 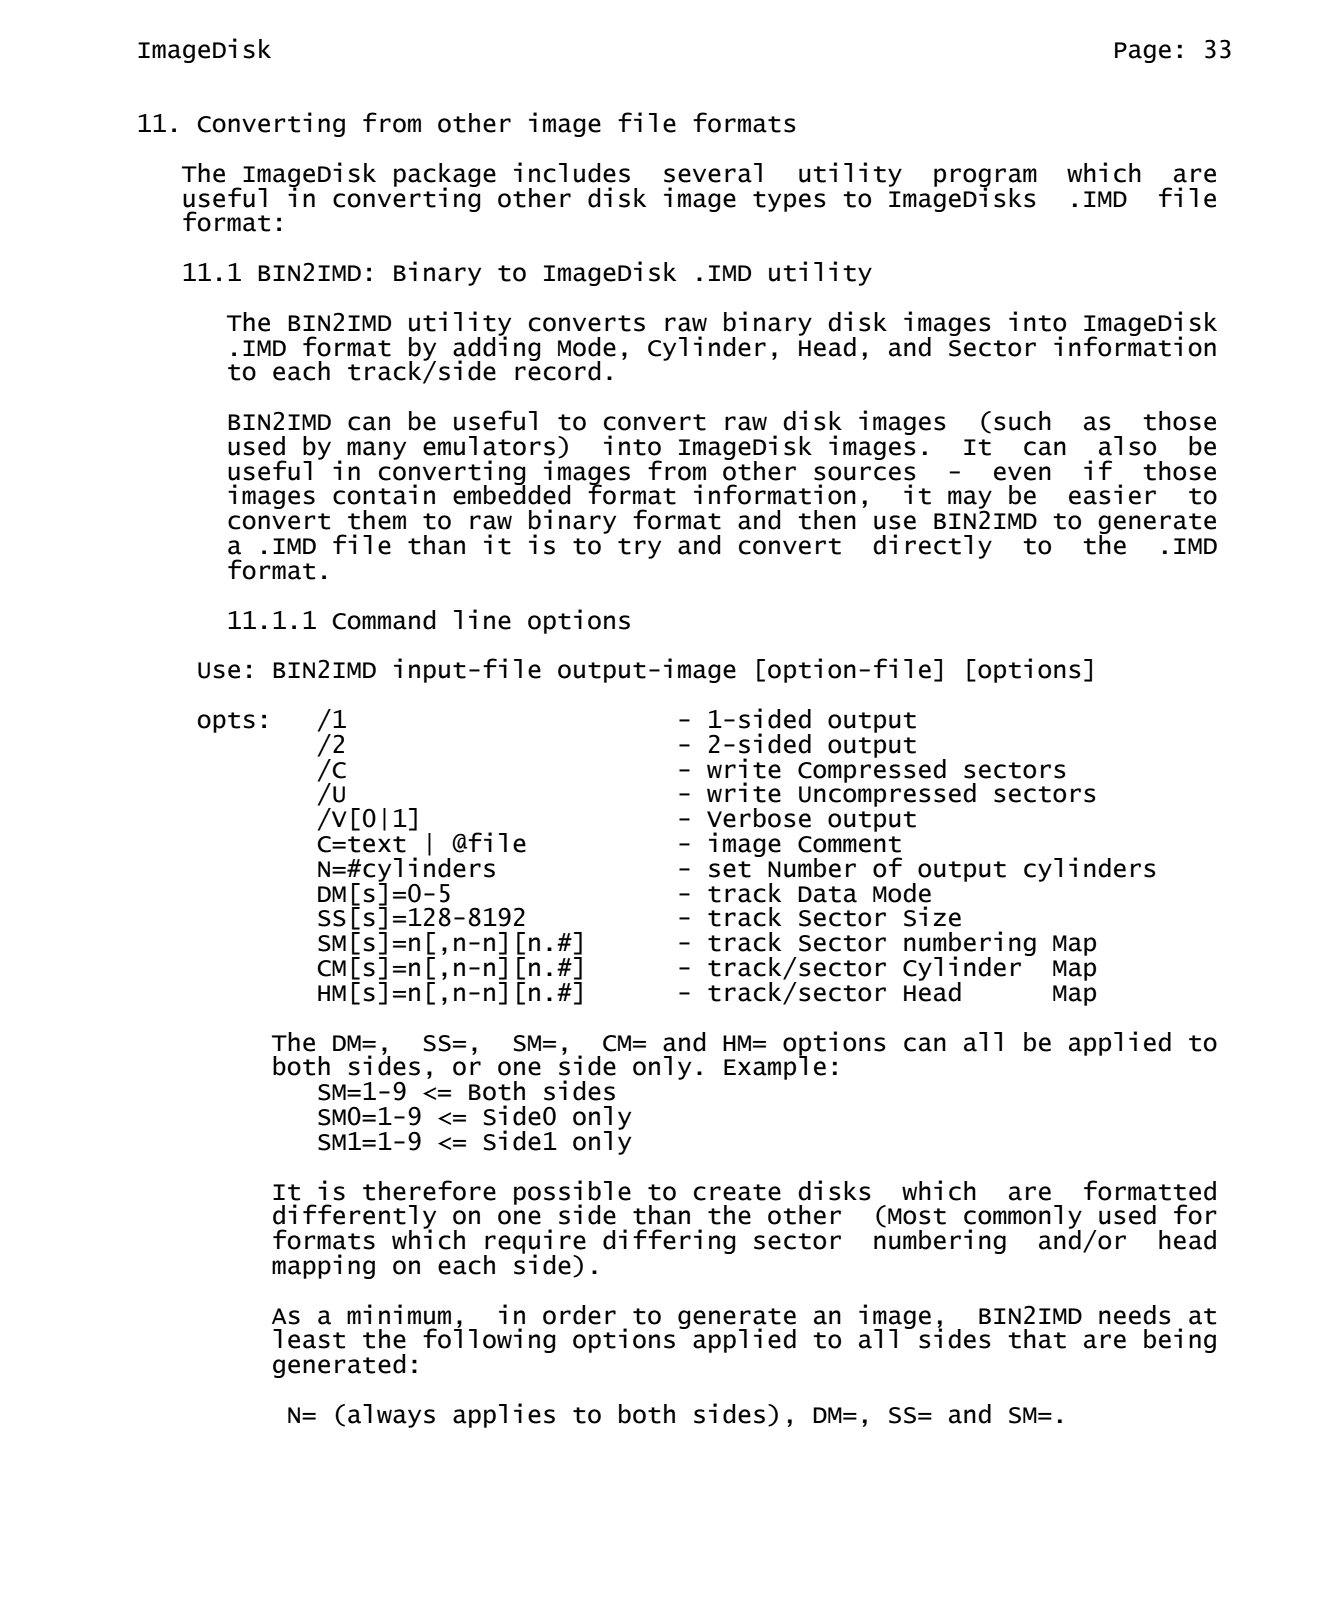 I want to click on Size, so click(x=932, y=916).
